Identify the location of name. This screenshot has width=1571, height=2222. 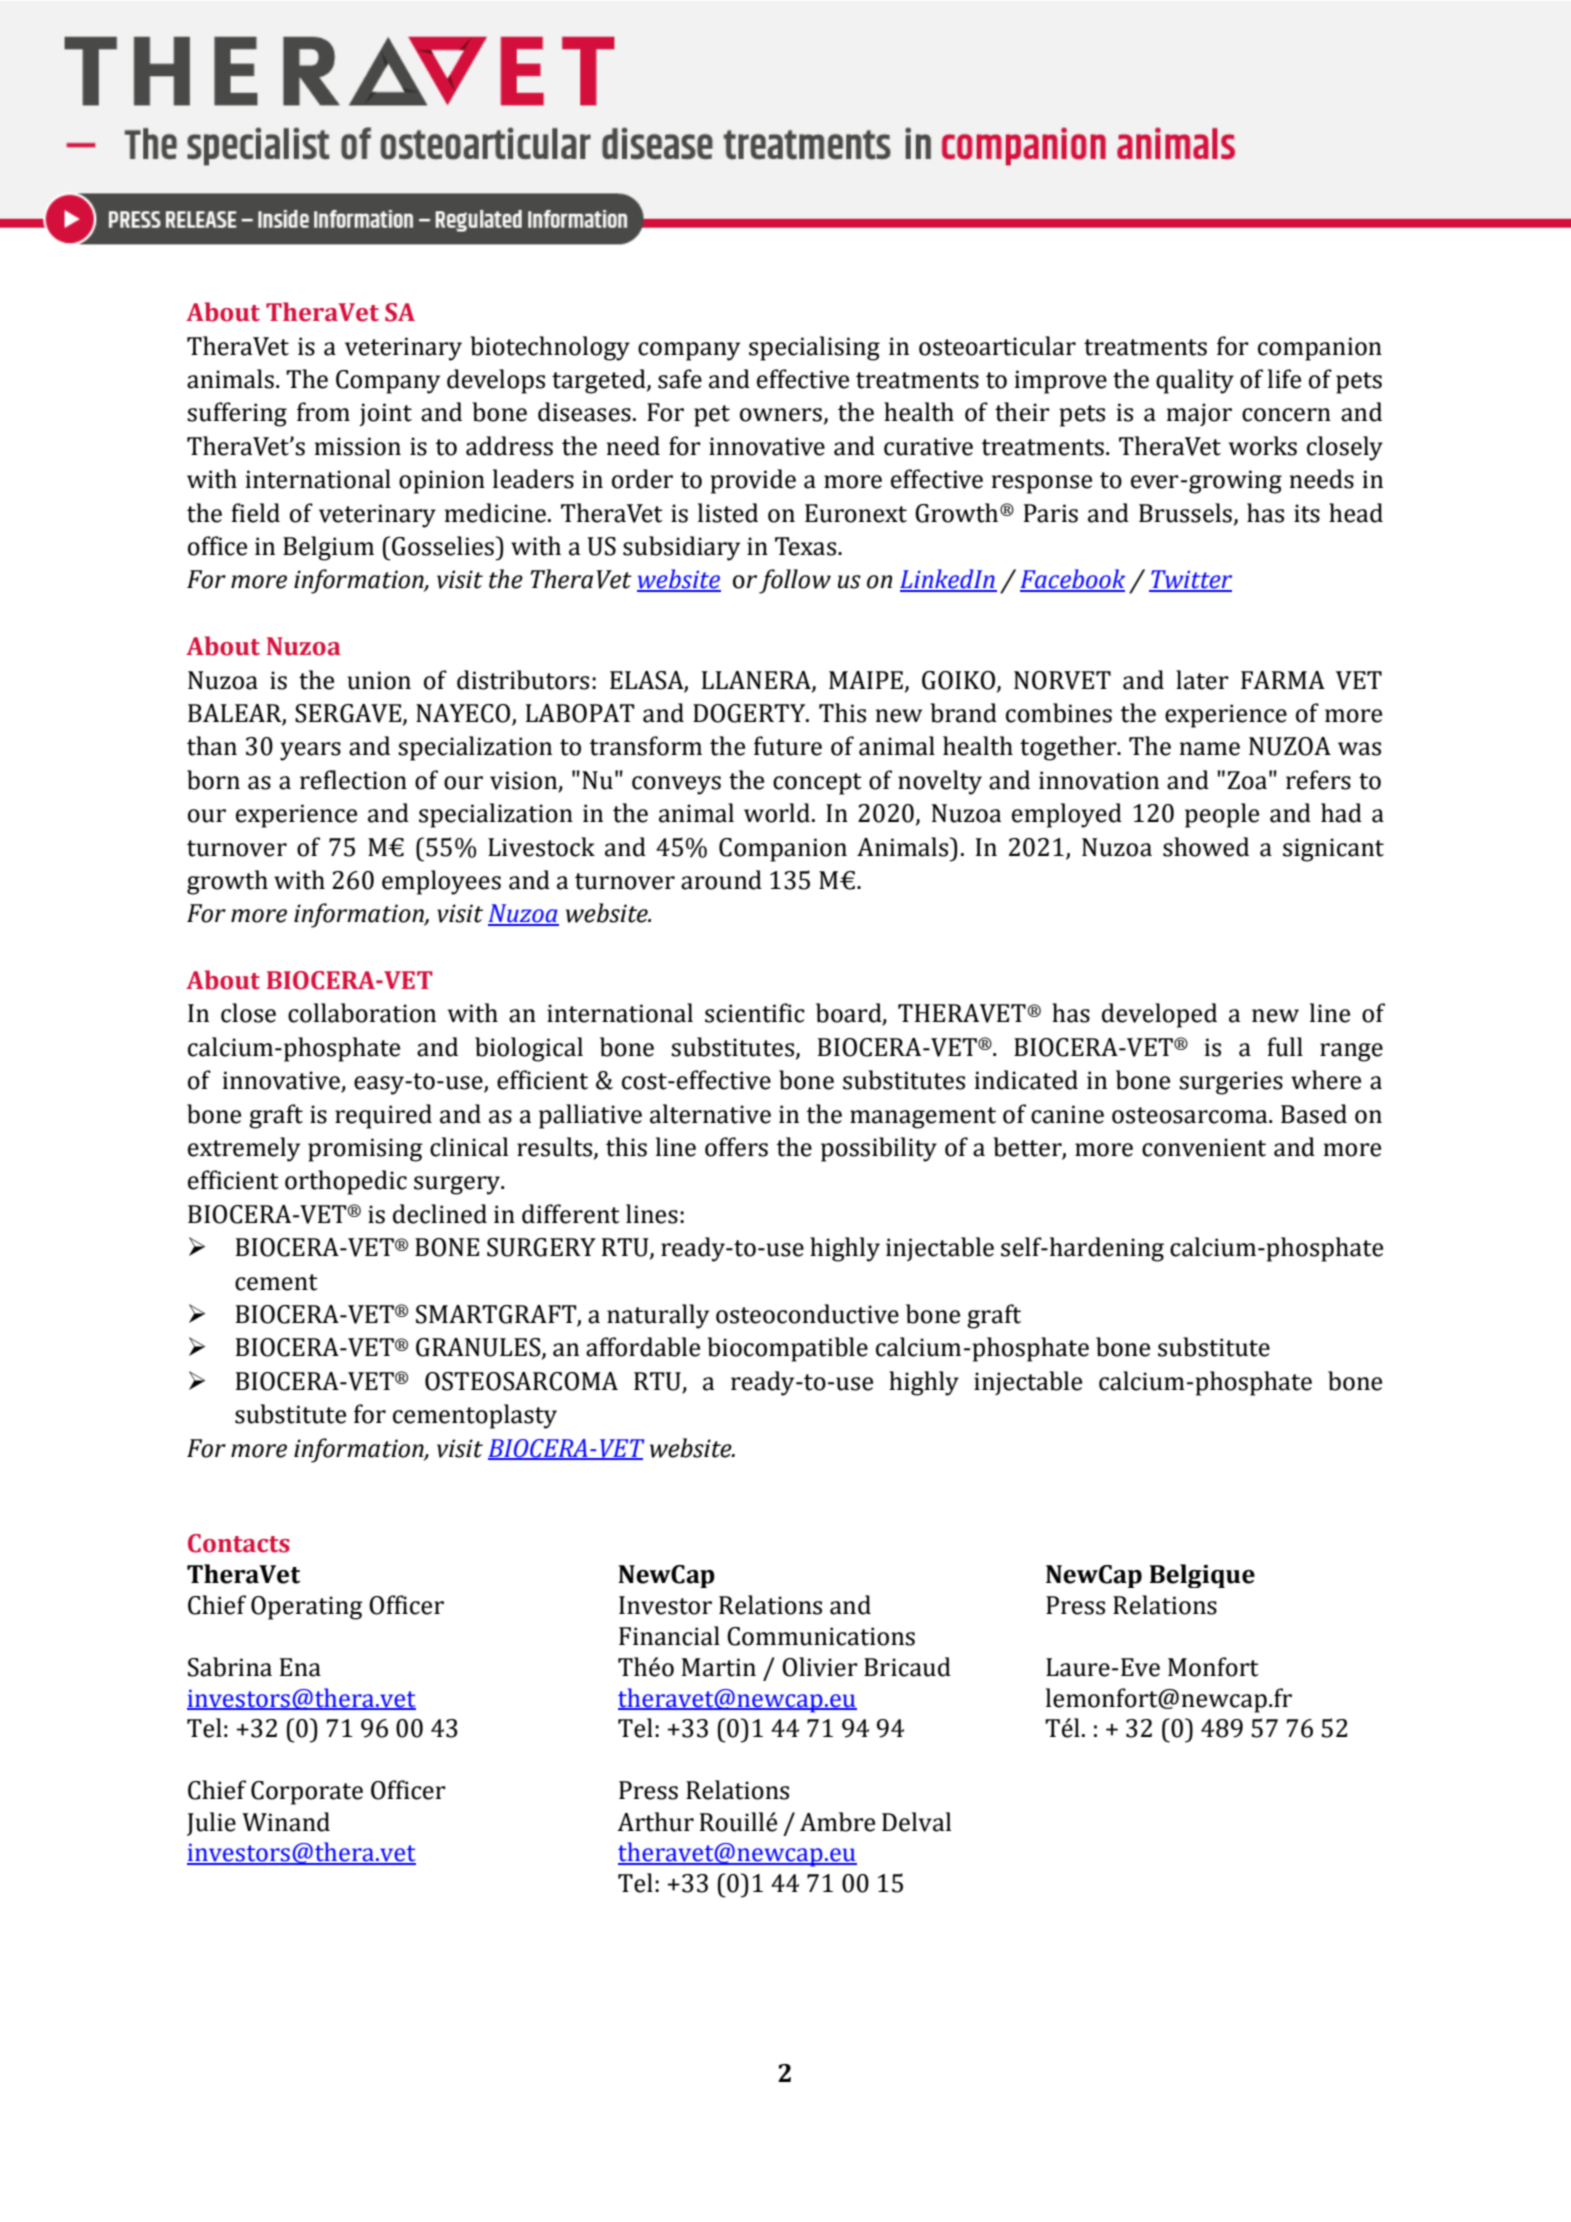
(1210, 749).
